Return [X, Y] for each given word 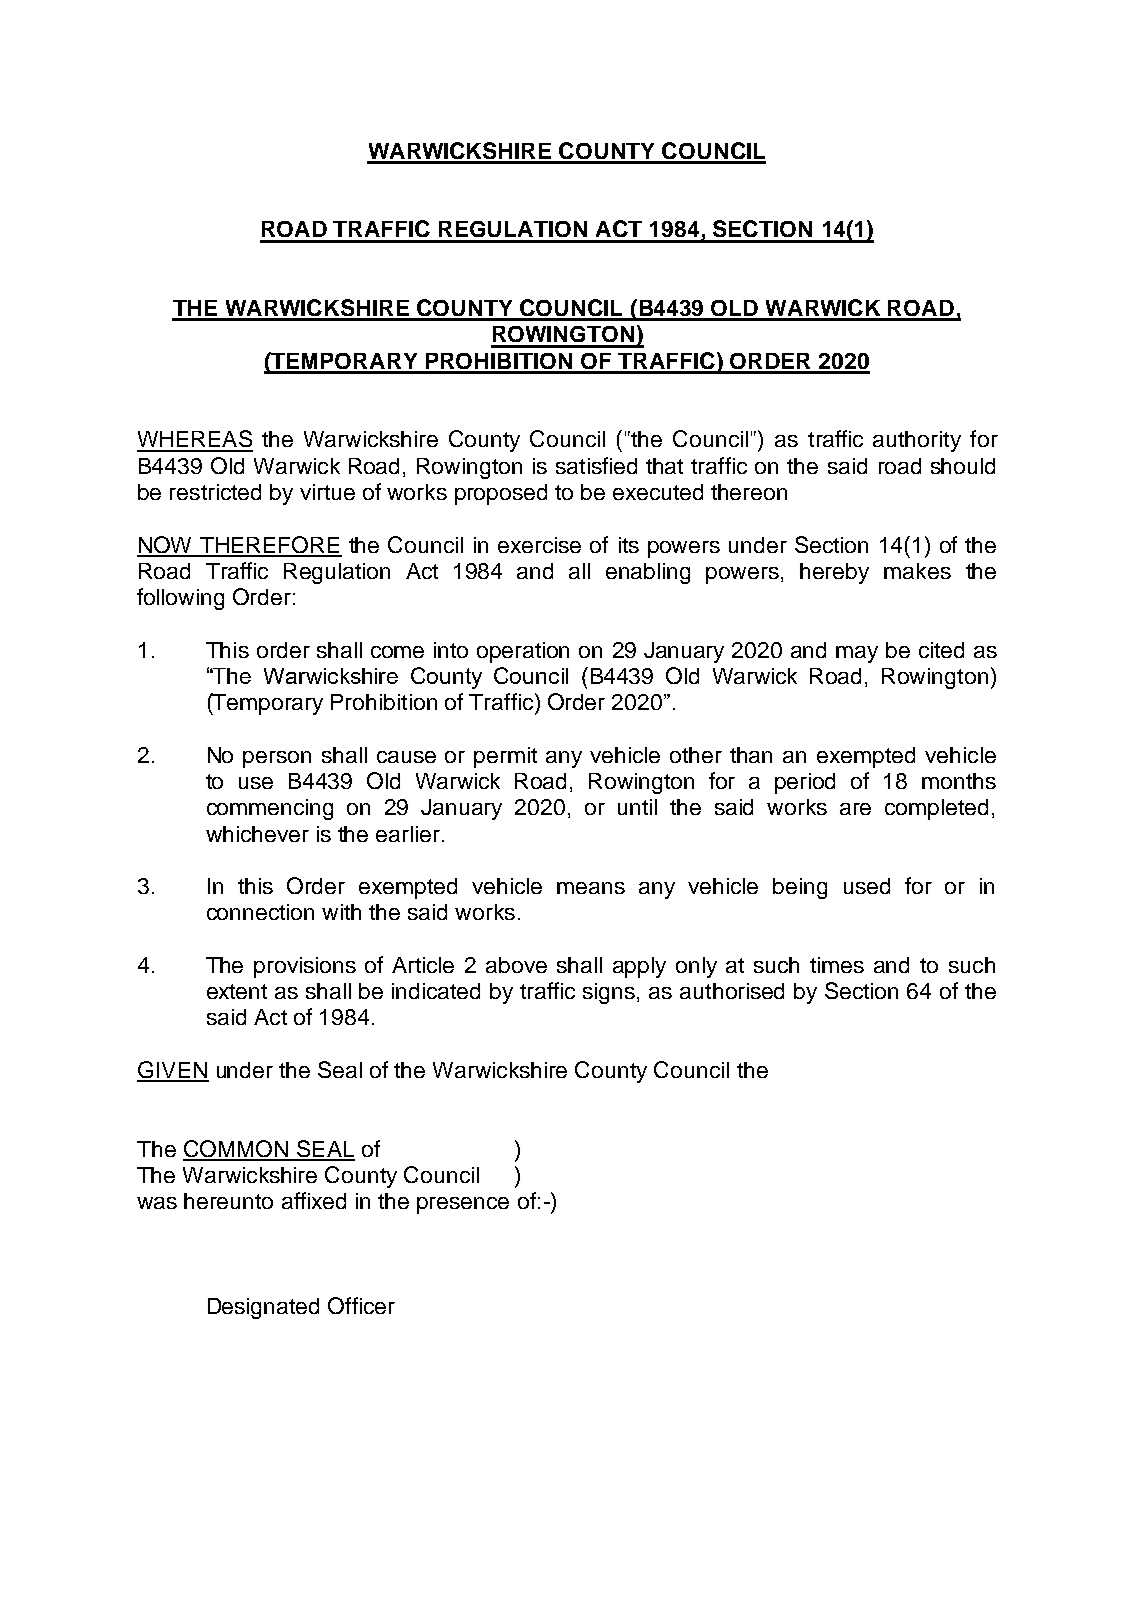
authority [917, 441]
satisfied [596, 465]
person [277, 759]
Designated [263, 1308]
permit [505, 757]
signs [610, 993]
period [805, 783]
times [837, 965]
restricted [215, 492]
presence [463, 1205]
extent [237, 991]
